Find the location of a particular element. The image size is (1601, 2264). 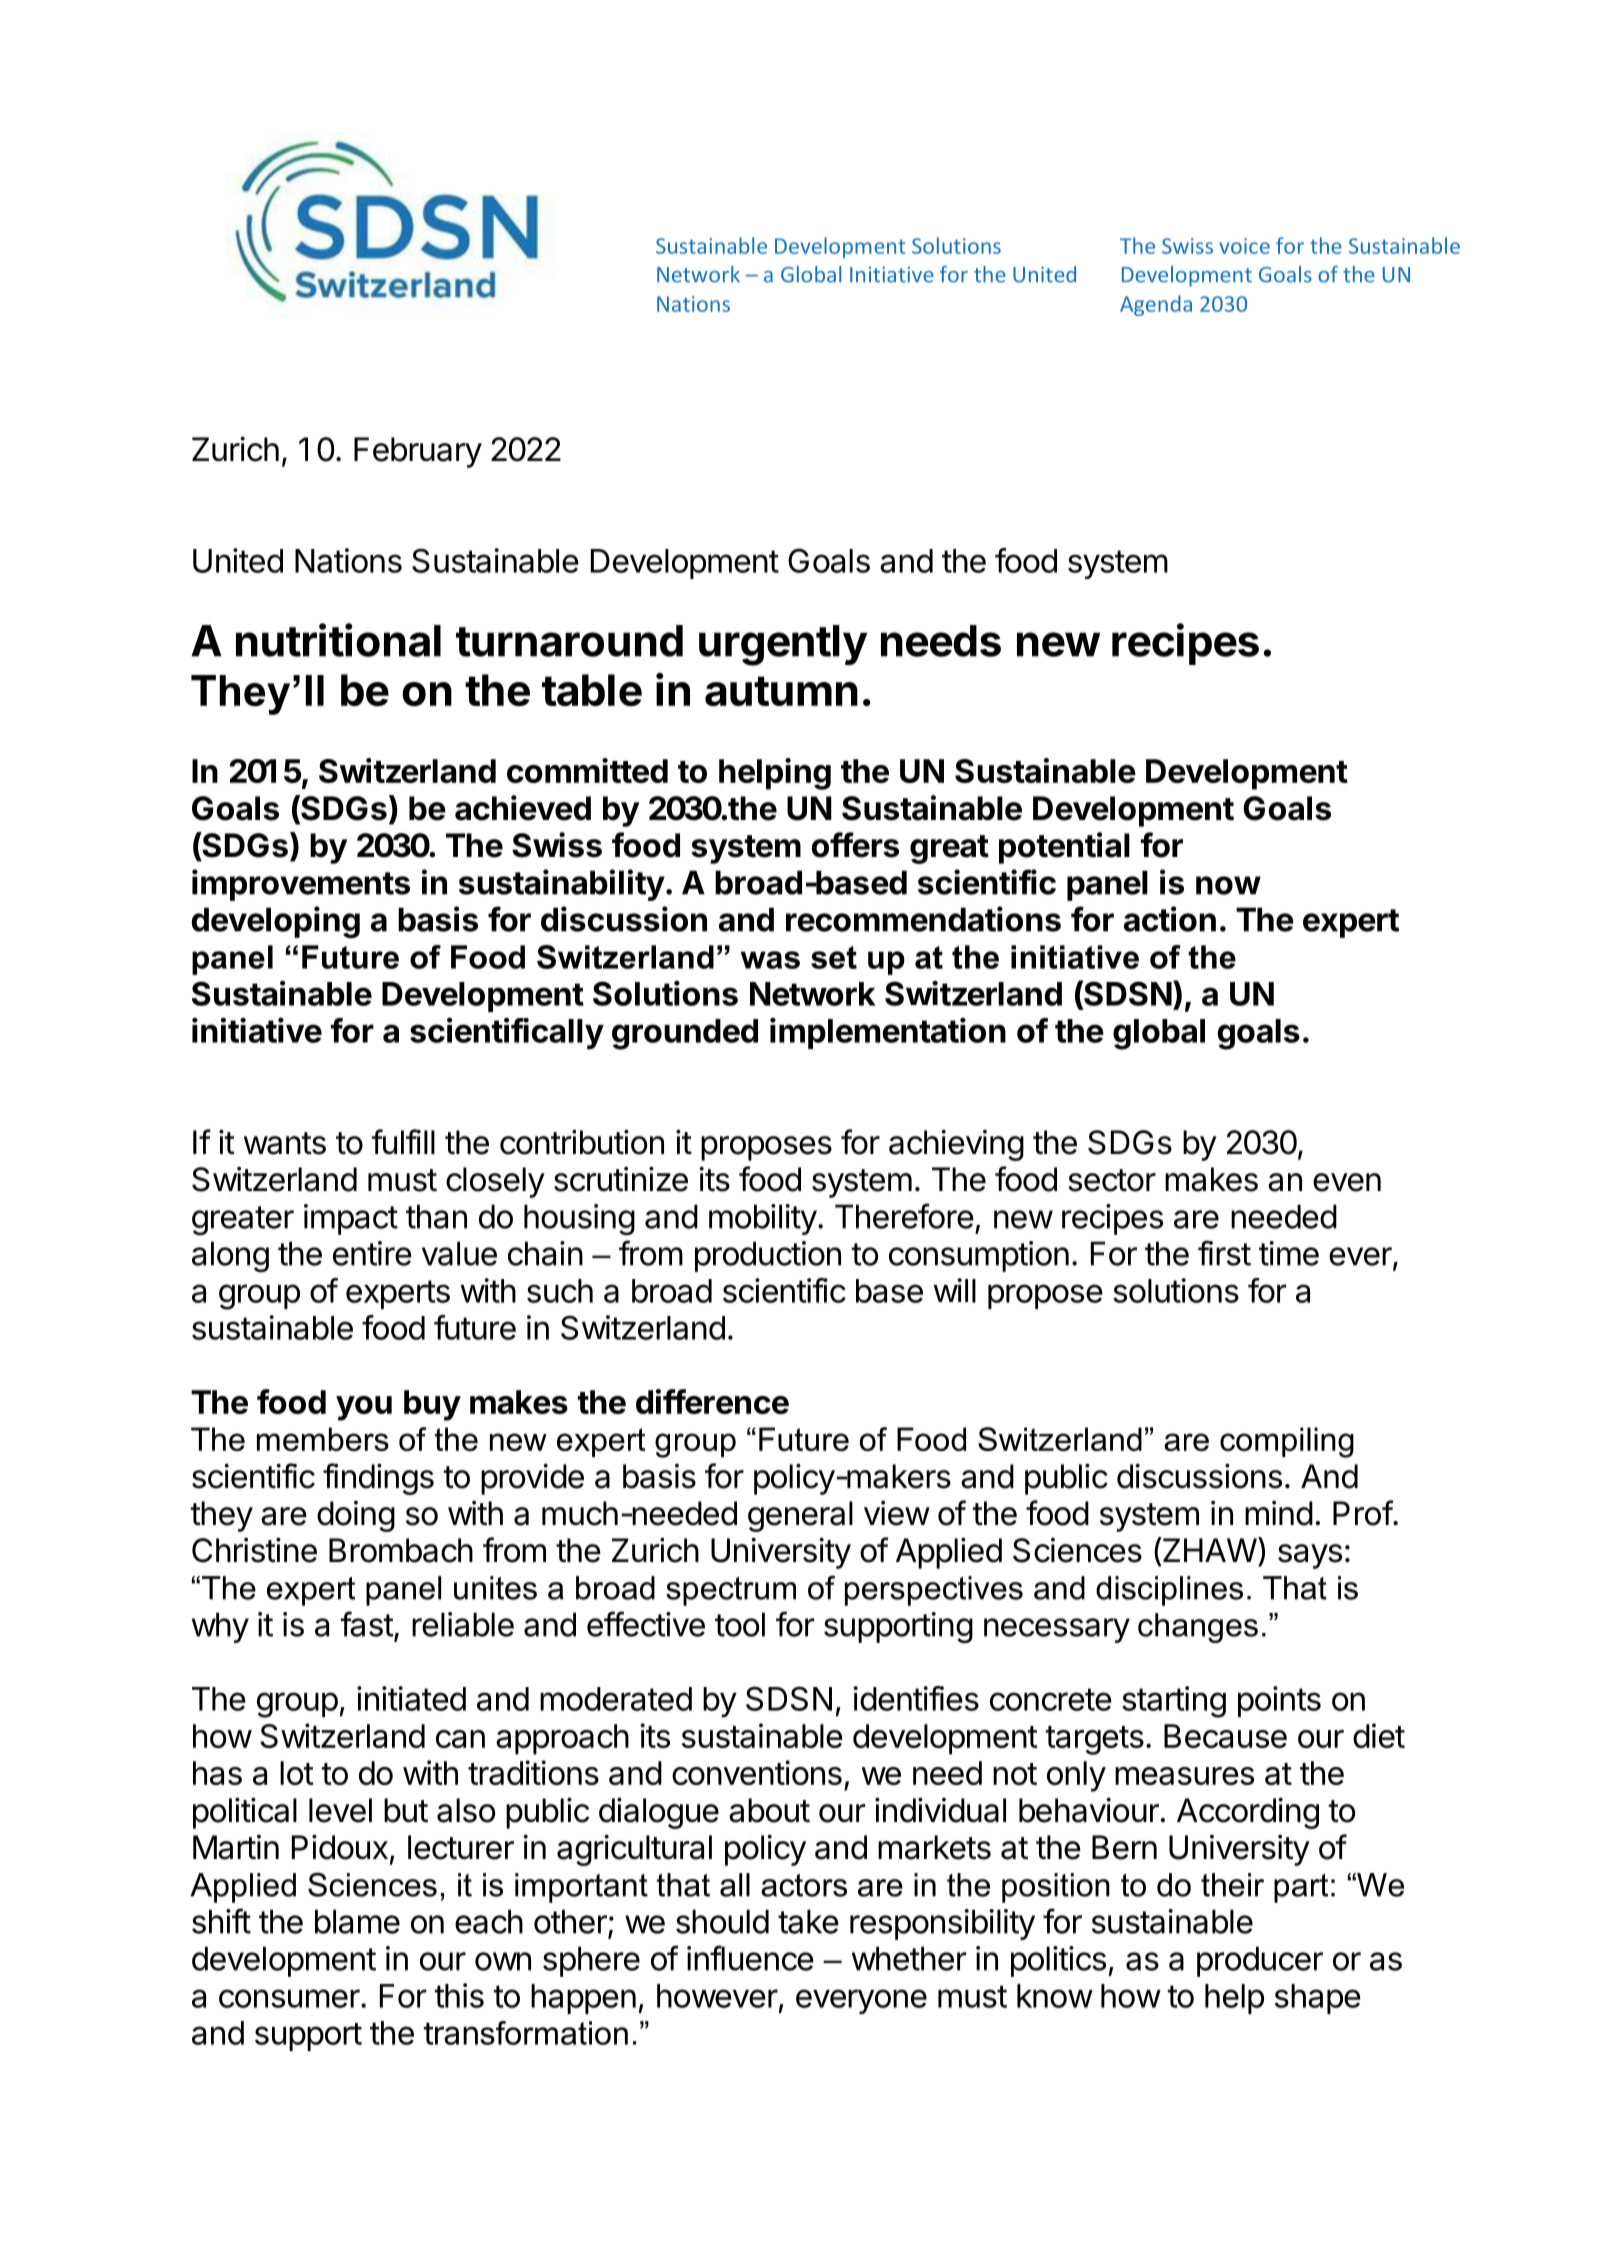

nutritional is located at coordinates (338, 640).
